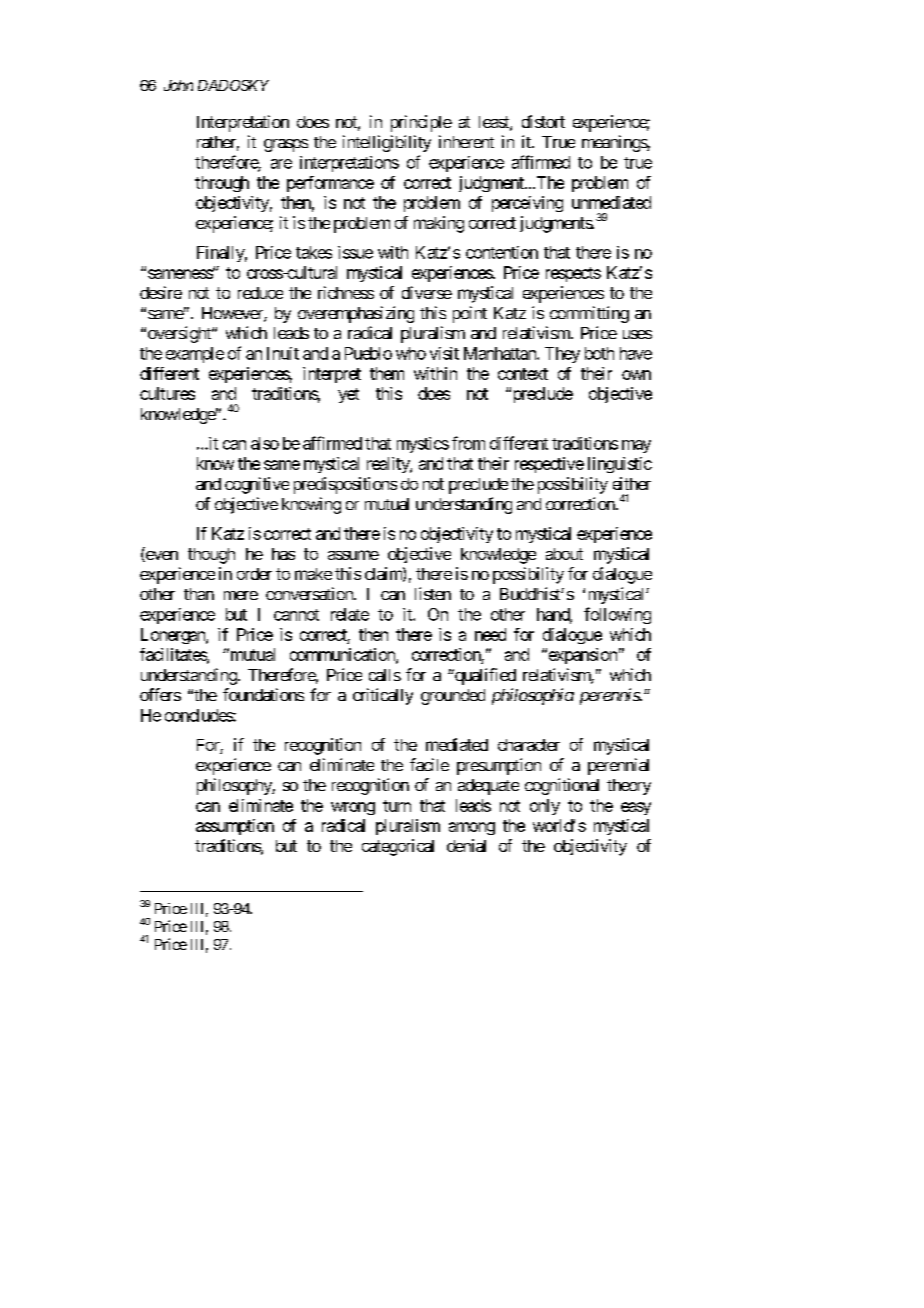 This image has width=924, height=1308. Describe the element at coordinates (199, 594) in the image. I see `than` at that location.
